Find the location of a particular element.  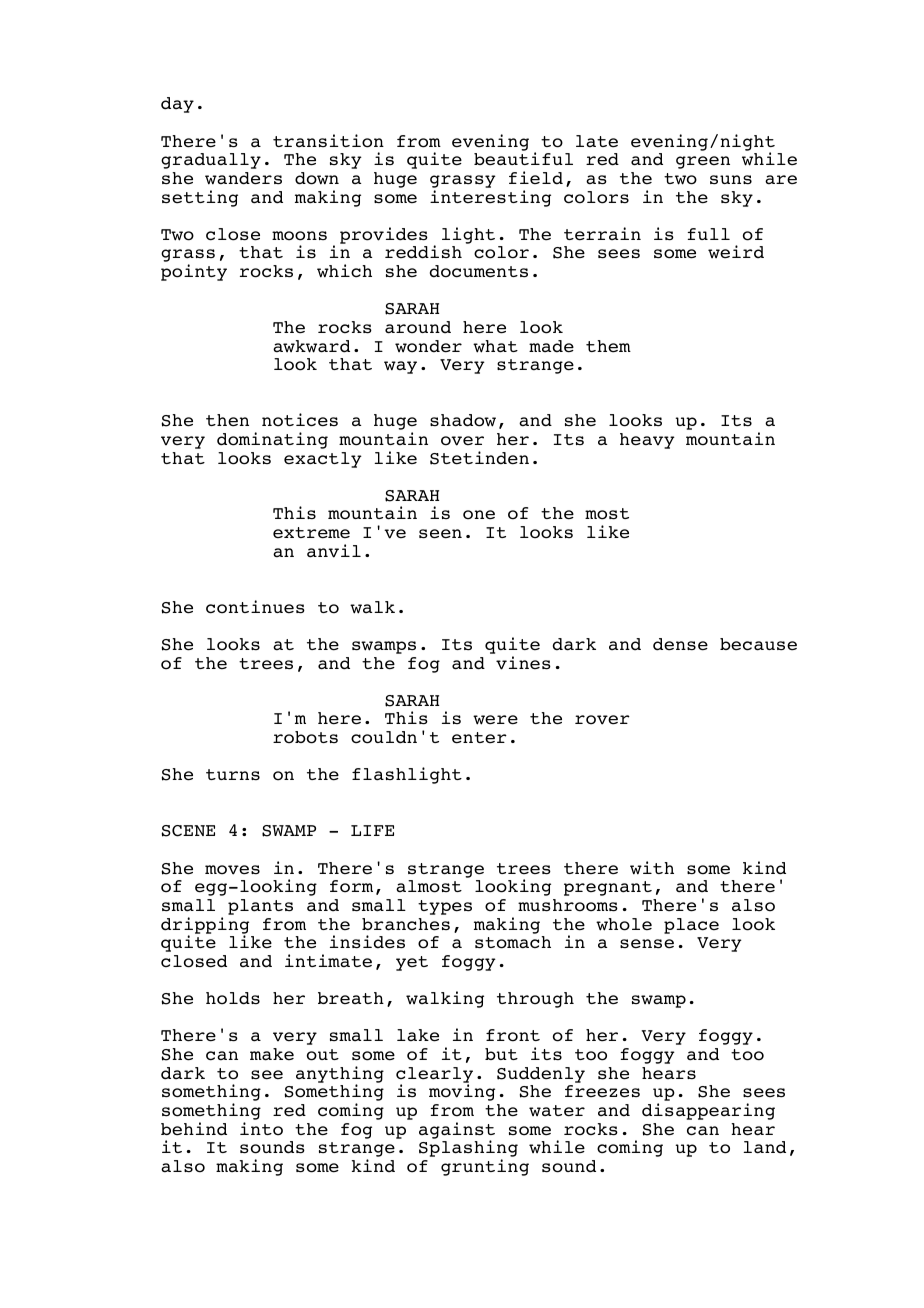

green is located at coordinates (703, 162).
